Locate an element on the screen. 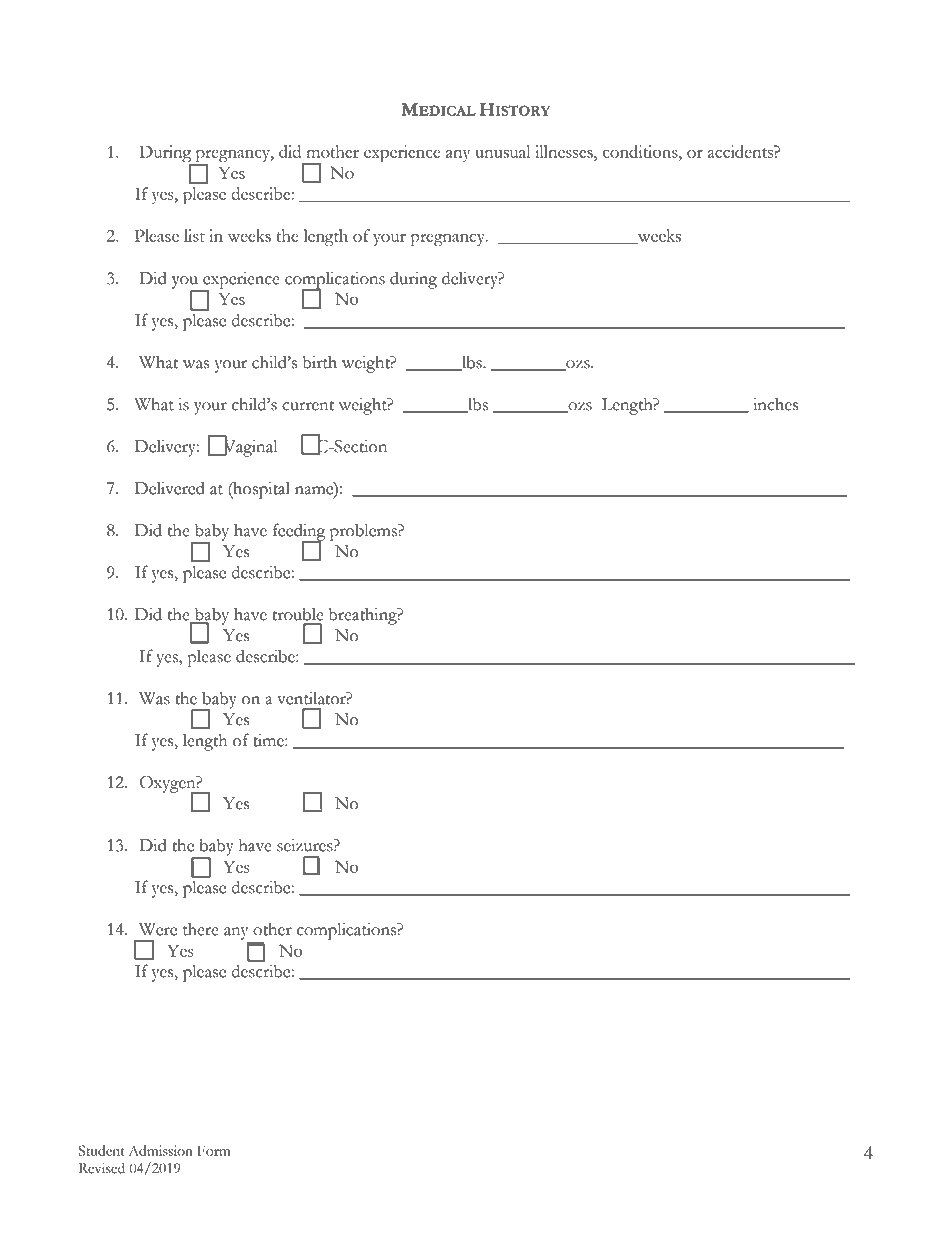 The height and width of the screenshot is (1233, 952). Admission is located at coordinates (161, 1150).
